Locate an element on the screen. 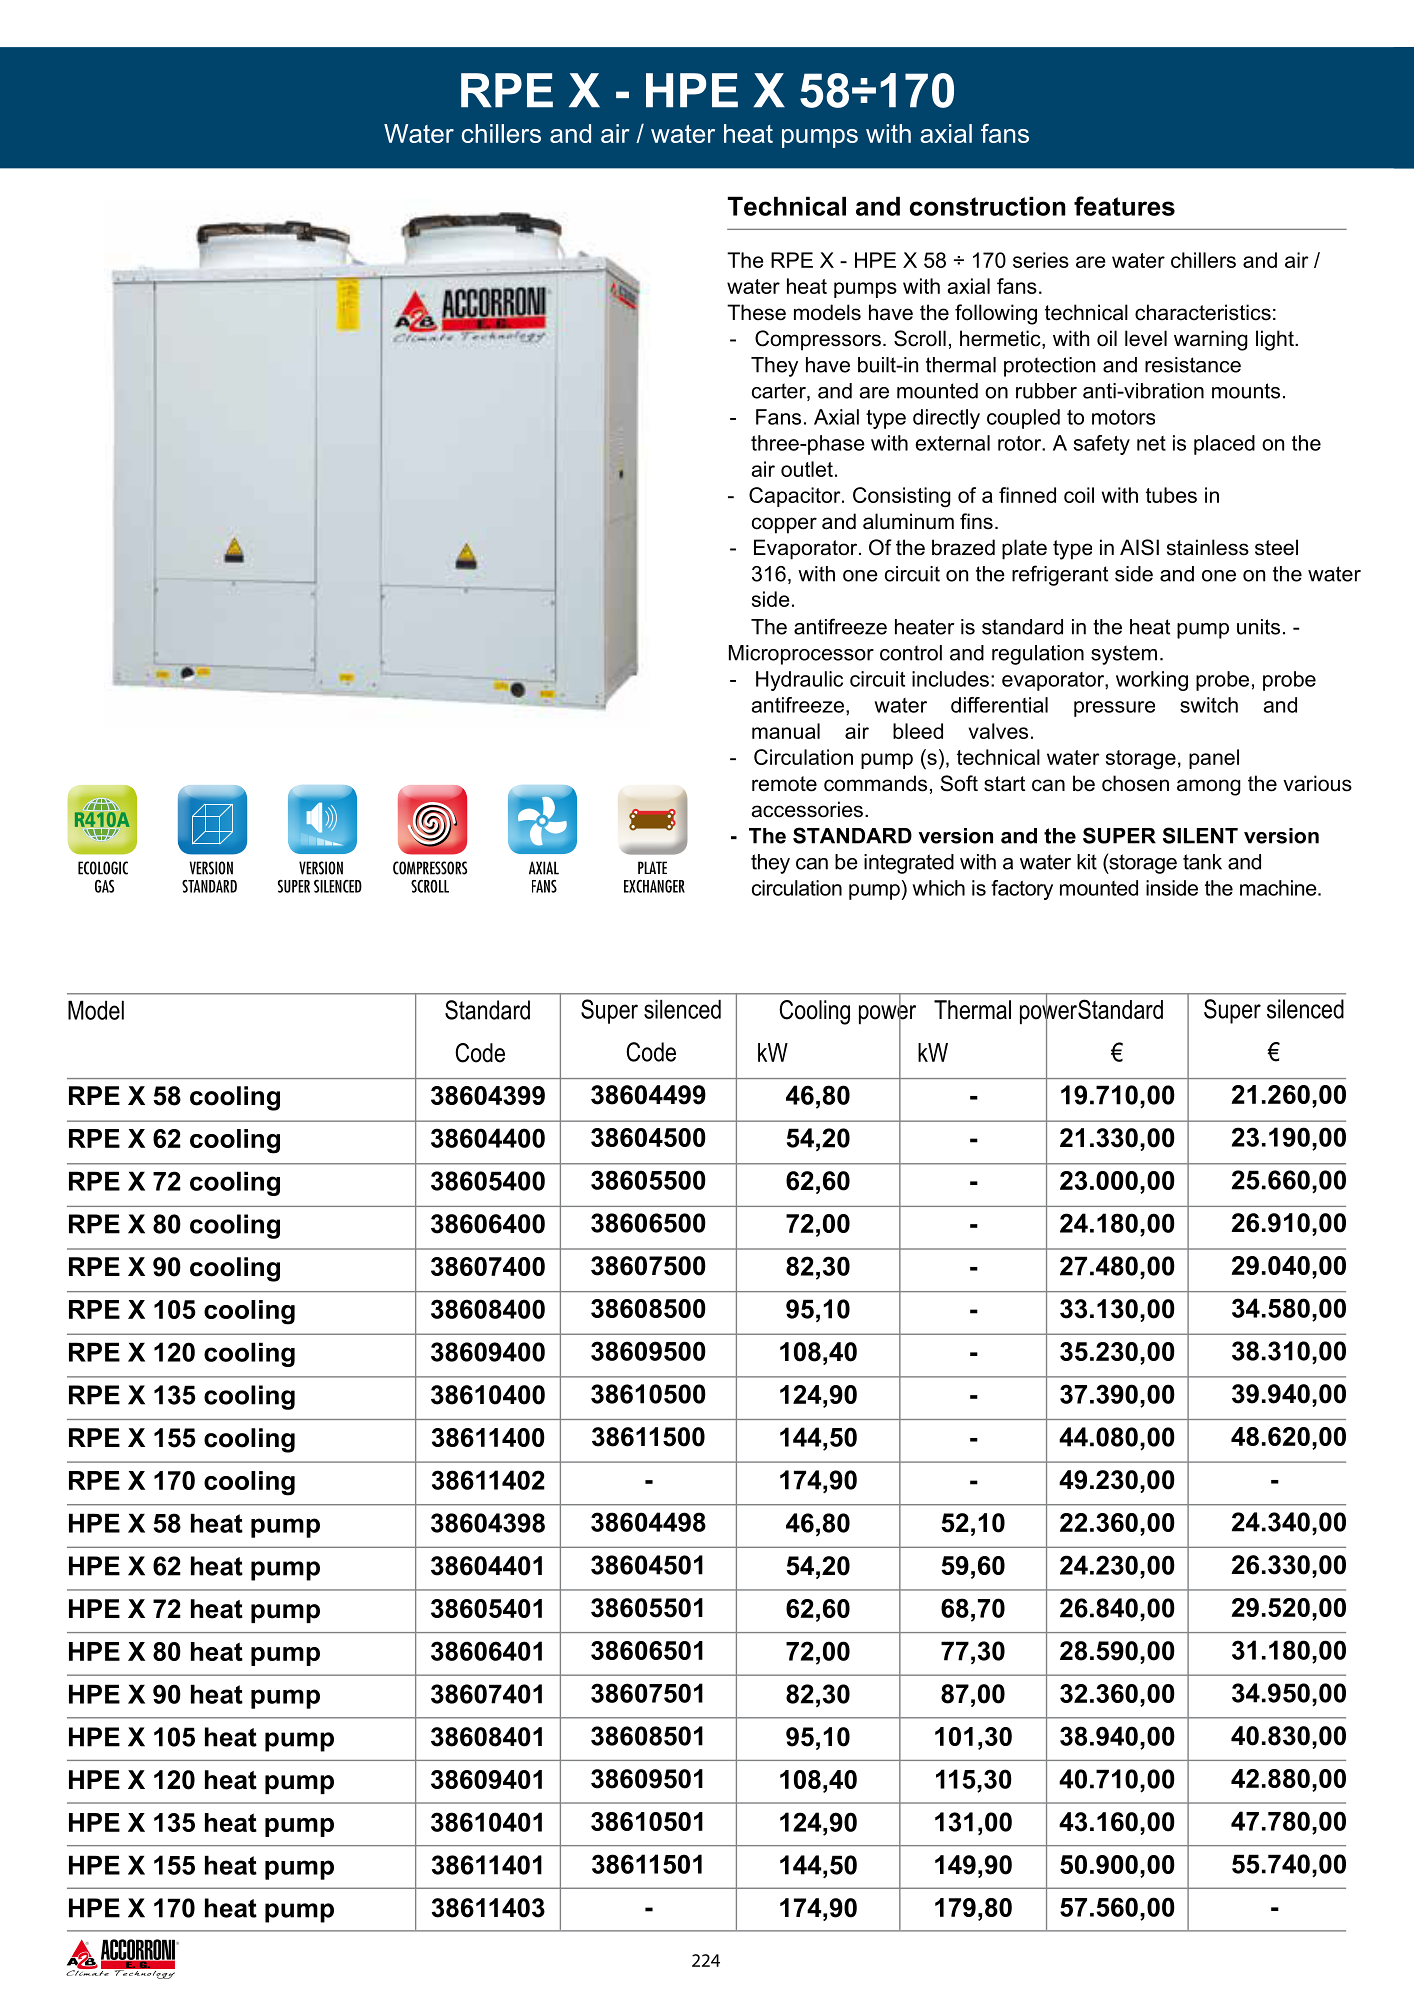 This screenshot has width=1414, height=2000. ECOLOGIC is located at coordinates (103, 868).
